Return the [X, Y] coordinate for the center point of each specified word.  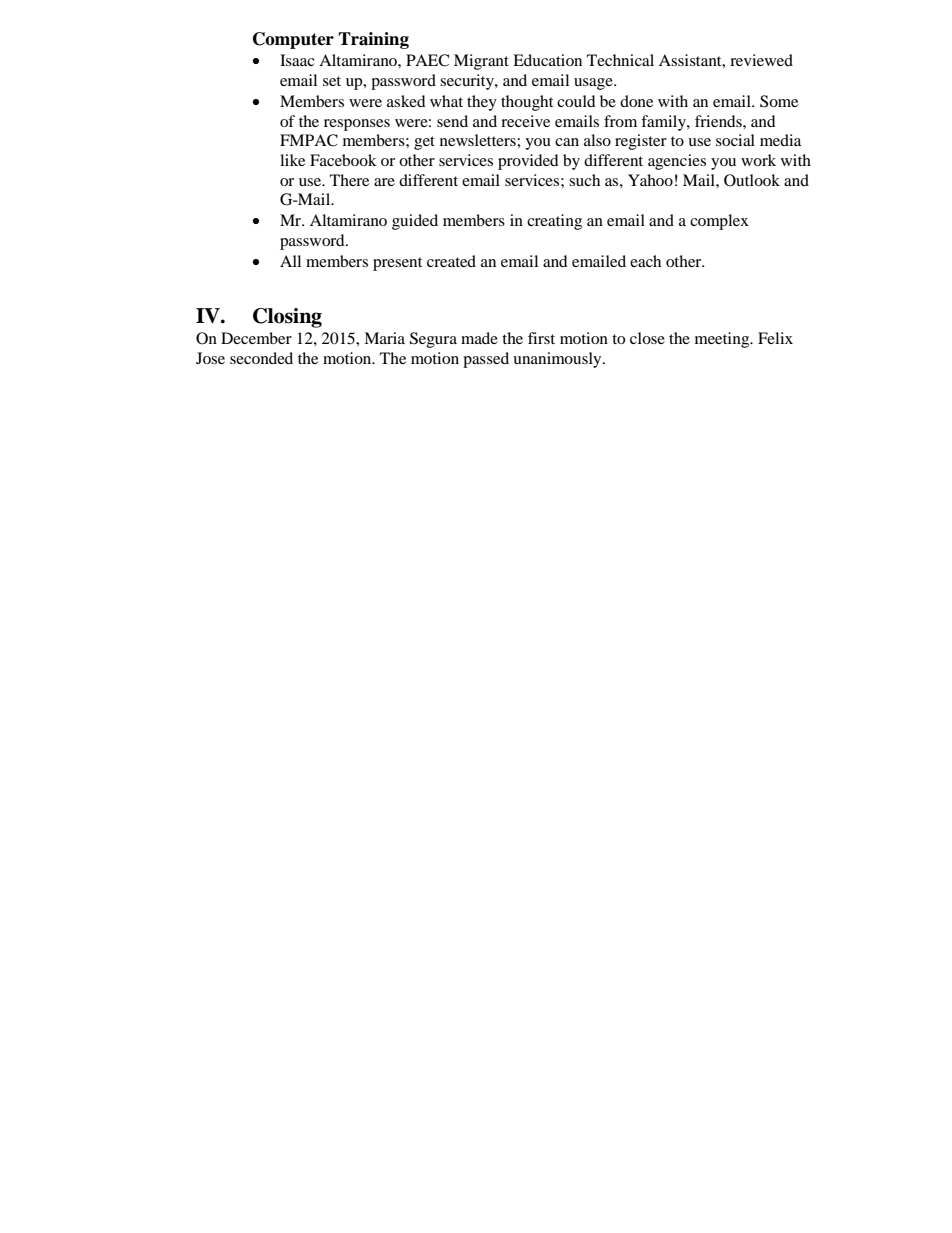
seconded [261, 358]
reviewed [761, 60]
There [349, 180]
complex [719, 222]
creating [554, 222]
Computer [293, 40]
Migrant [481, 62]
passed [486, 360]
